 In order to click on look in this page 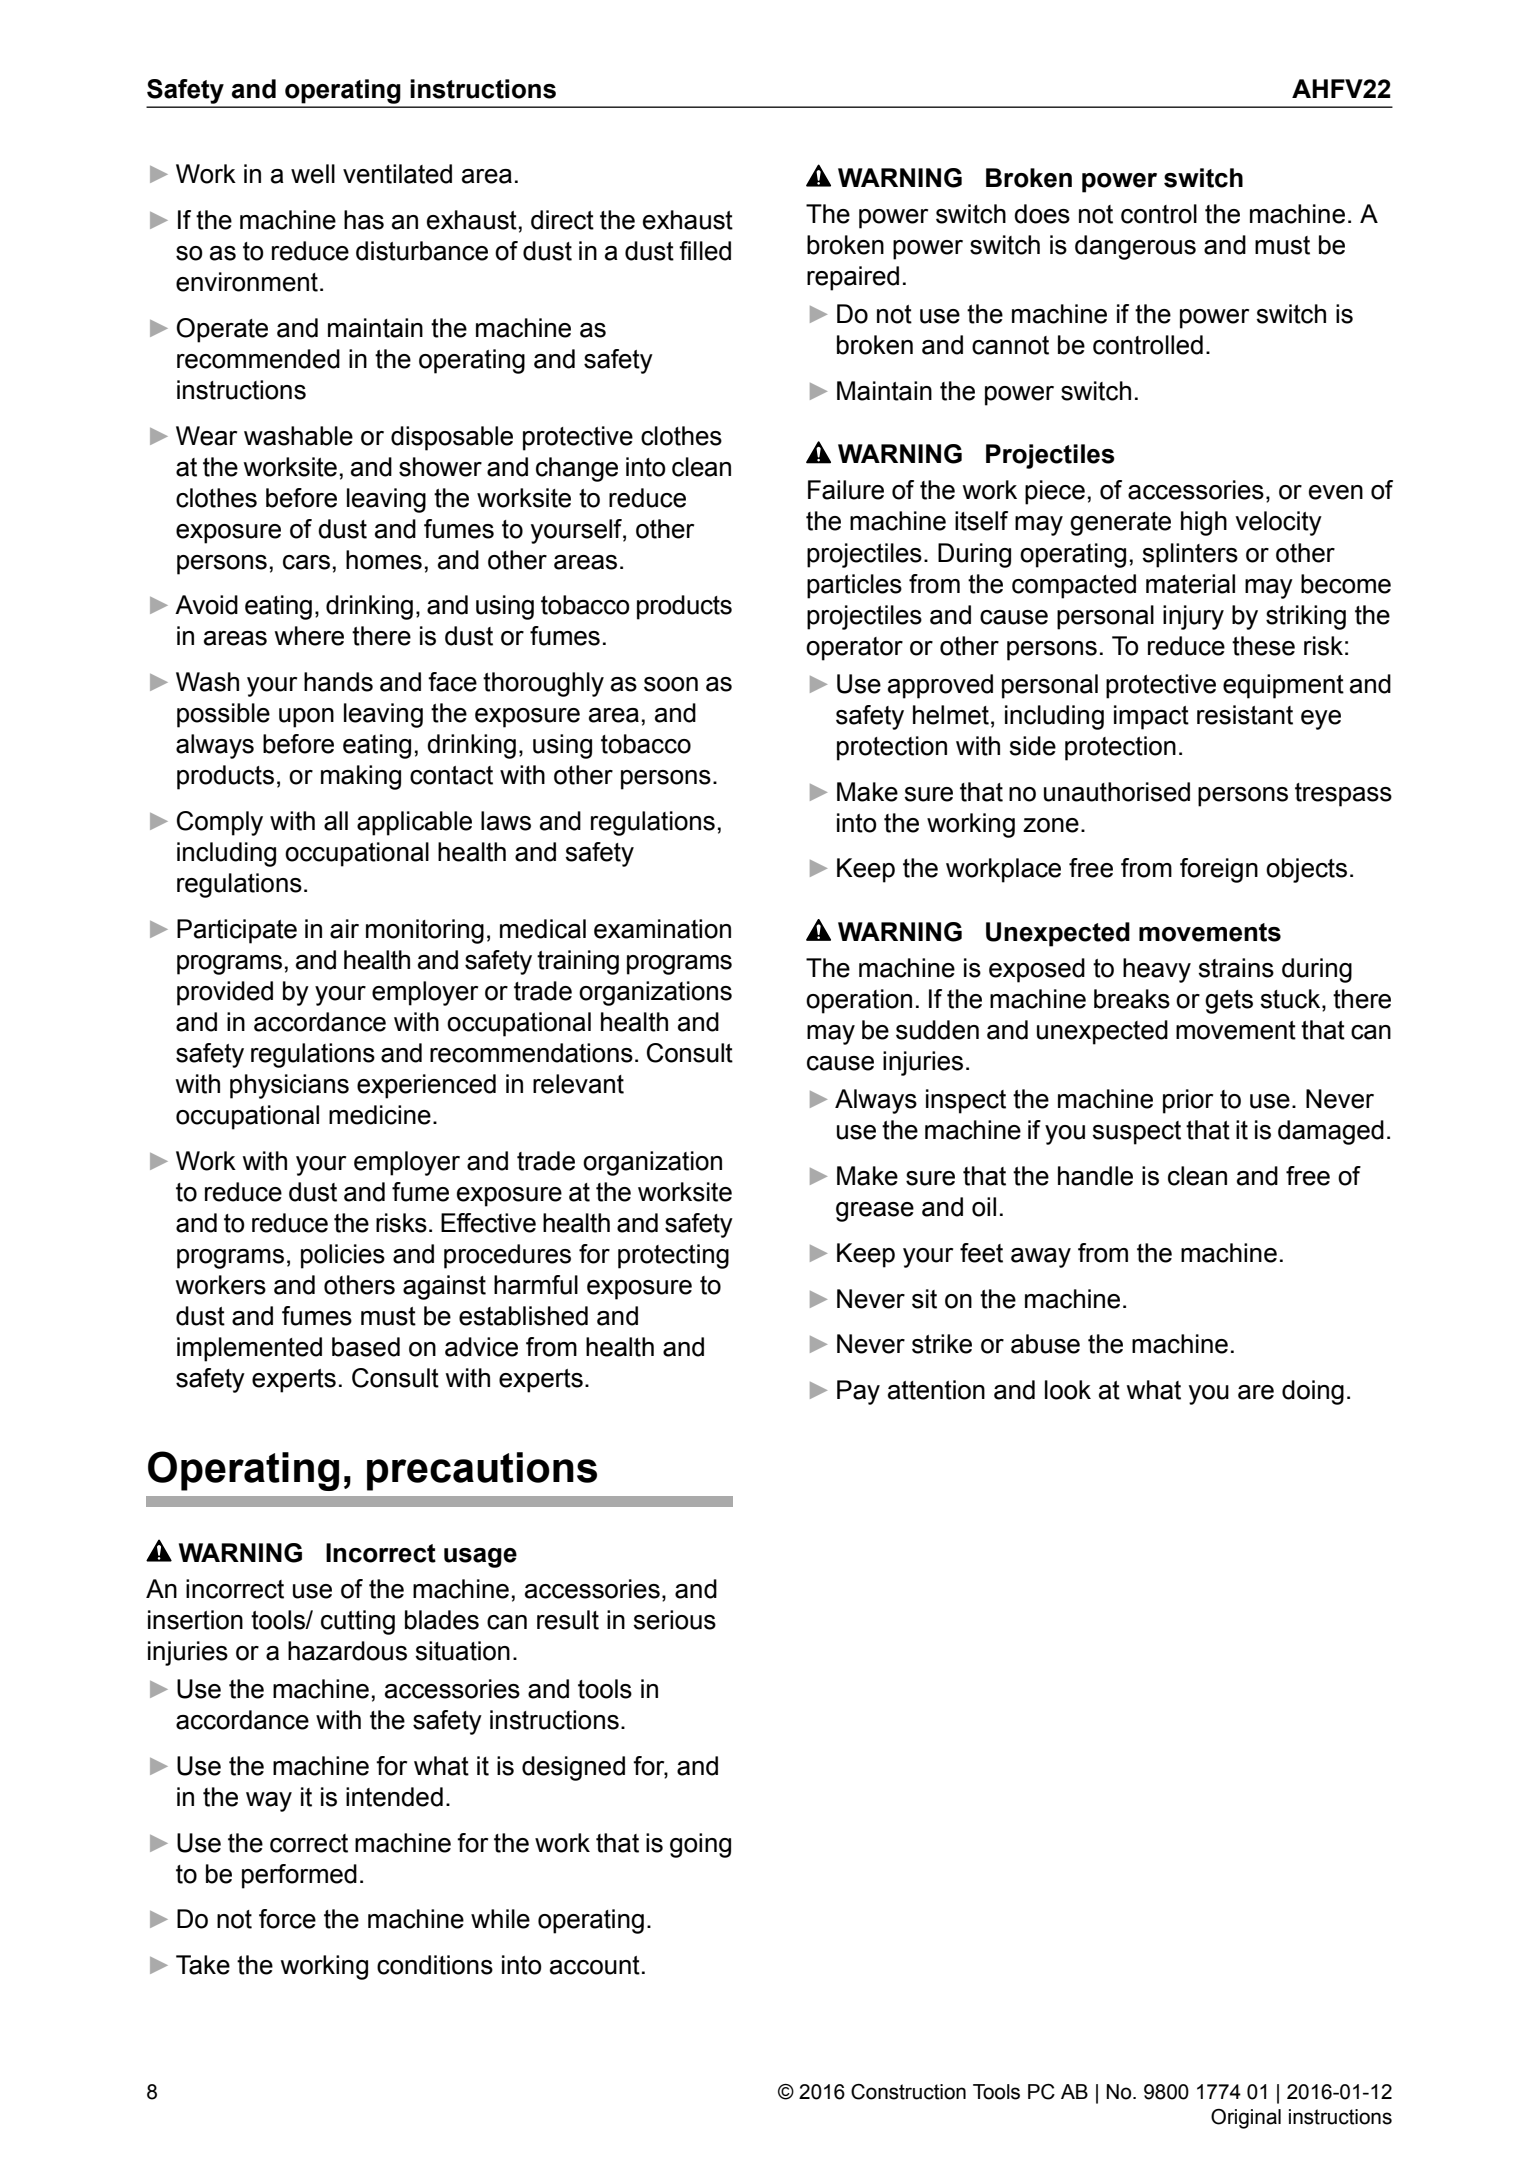, I will do `click(1068, 1390)`.
